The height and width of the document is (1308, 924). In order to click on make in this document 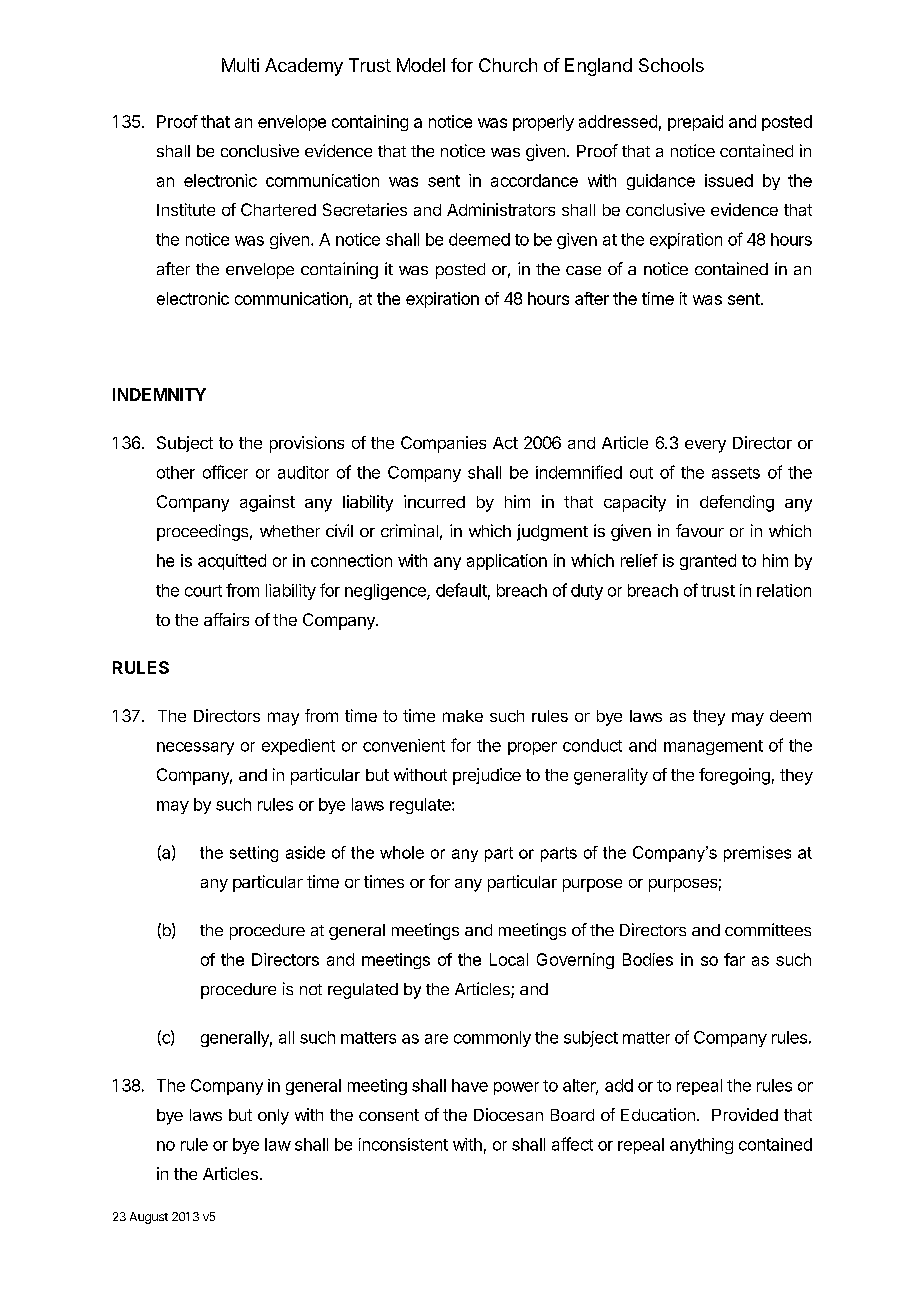, I will do `click(463, 716)`.
